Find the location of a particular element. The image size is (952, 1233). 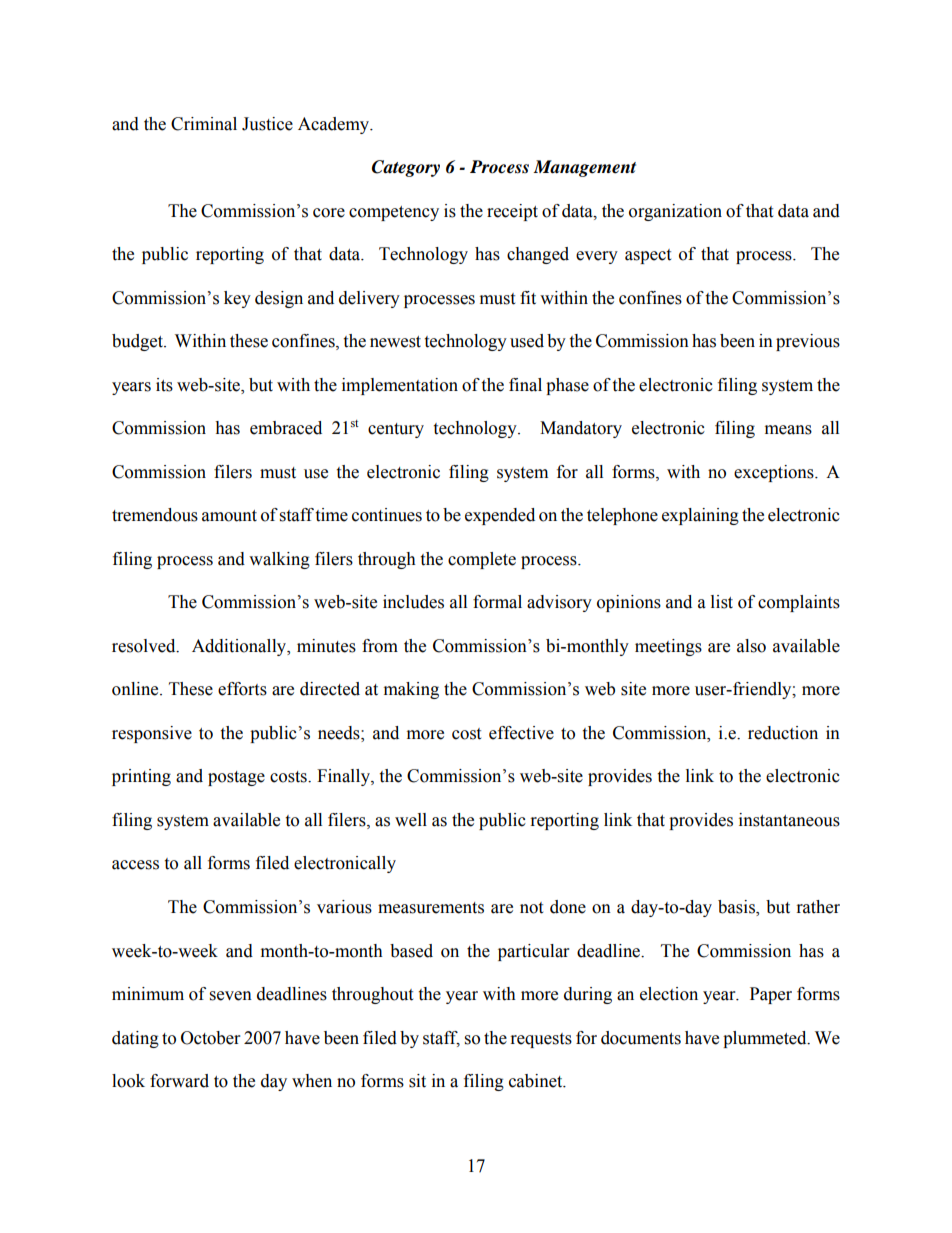

plummeted is located at coordinates (766, 1039).
